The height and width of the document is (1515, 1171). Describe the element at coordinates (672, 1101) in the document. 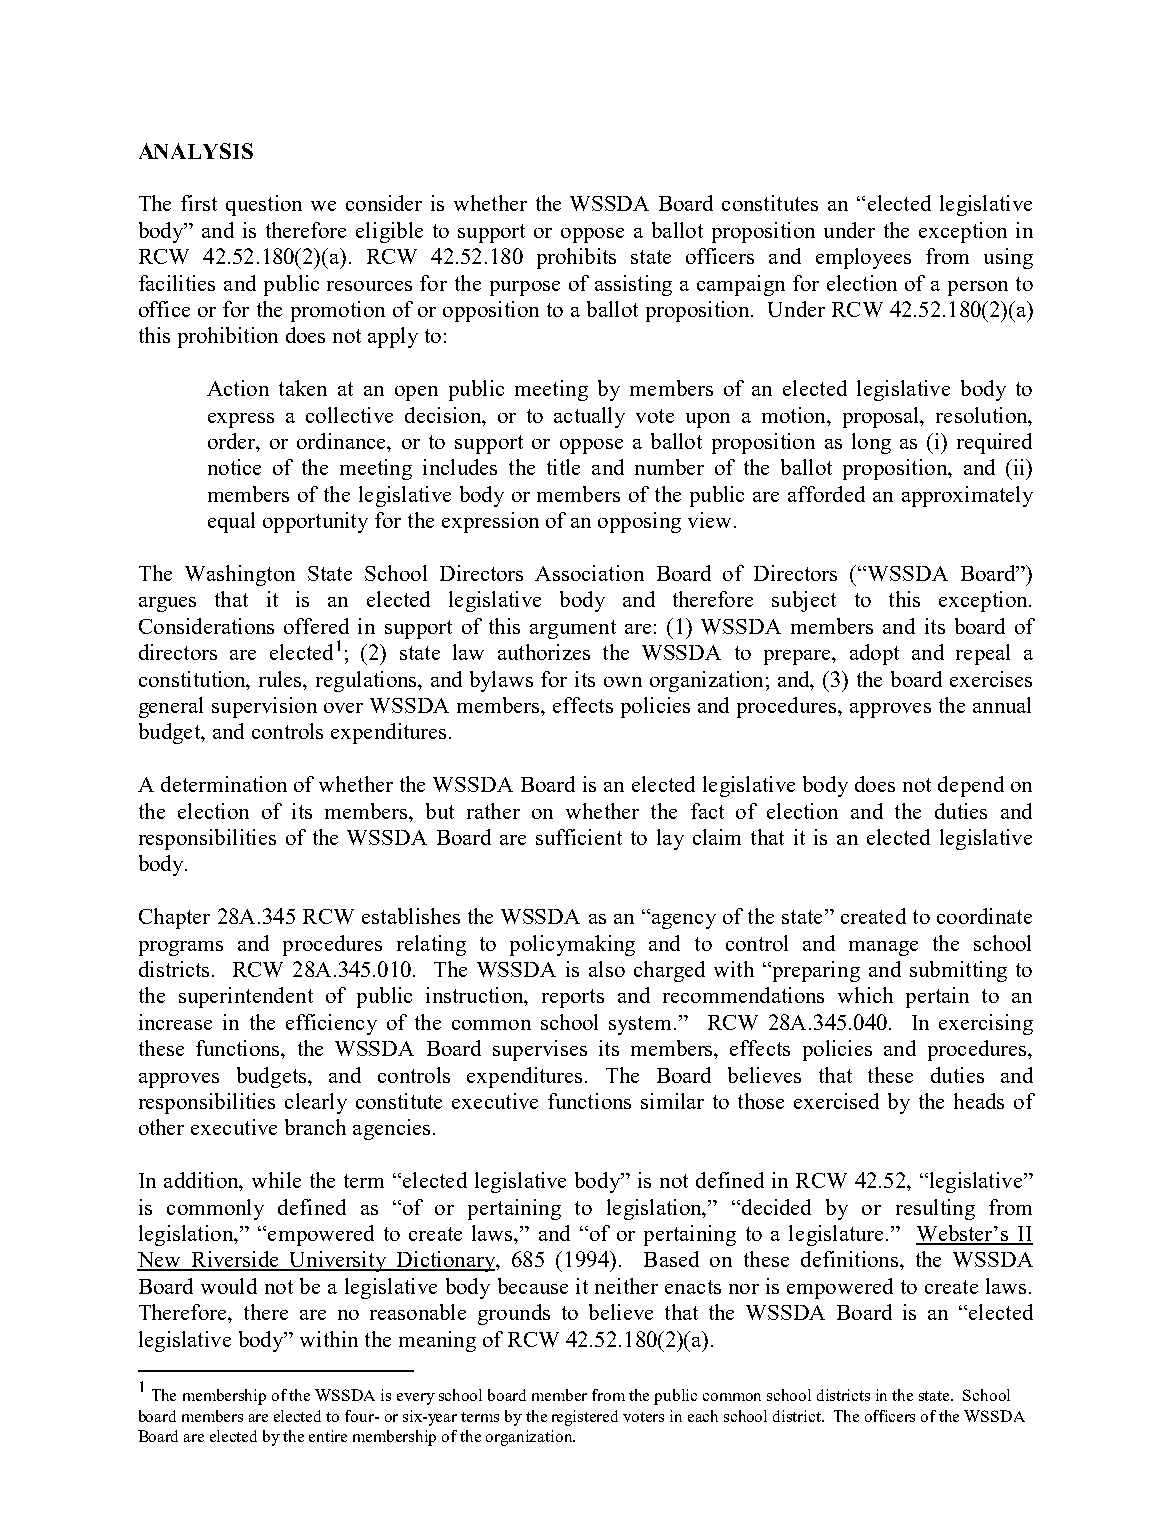

I see `similar` at that location.
